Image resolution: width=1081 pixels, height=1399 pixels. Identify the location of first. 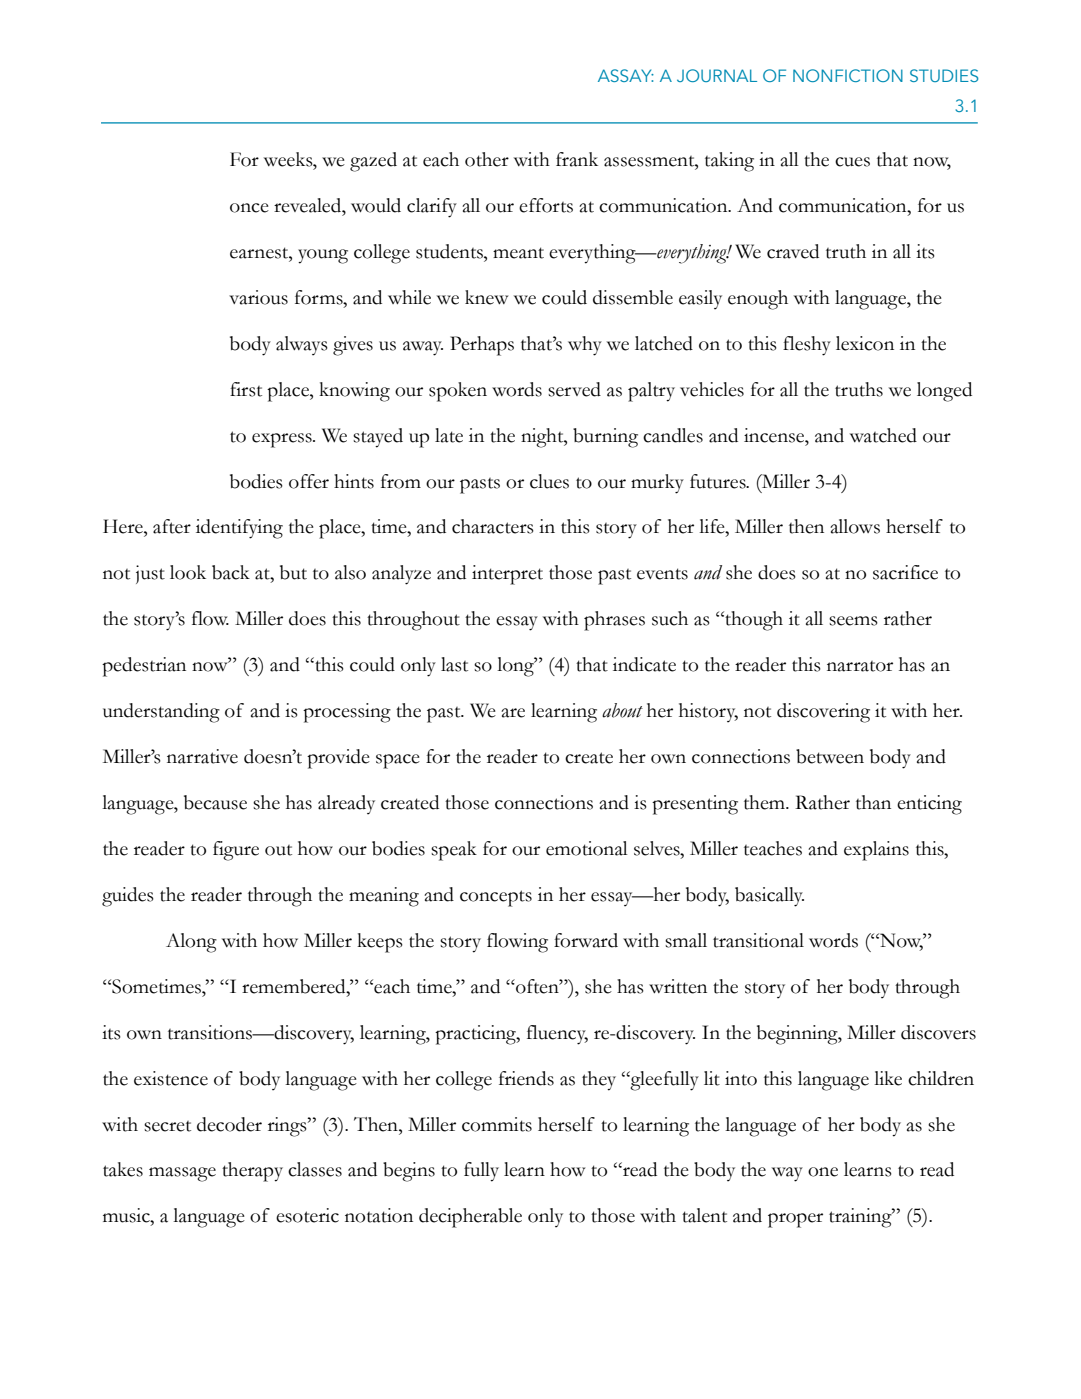
(246, 389).
